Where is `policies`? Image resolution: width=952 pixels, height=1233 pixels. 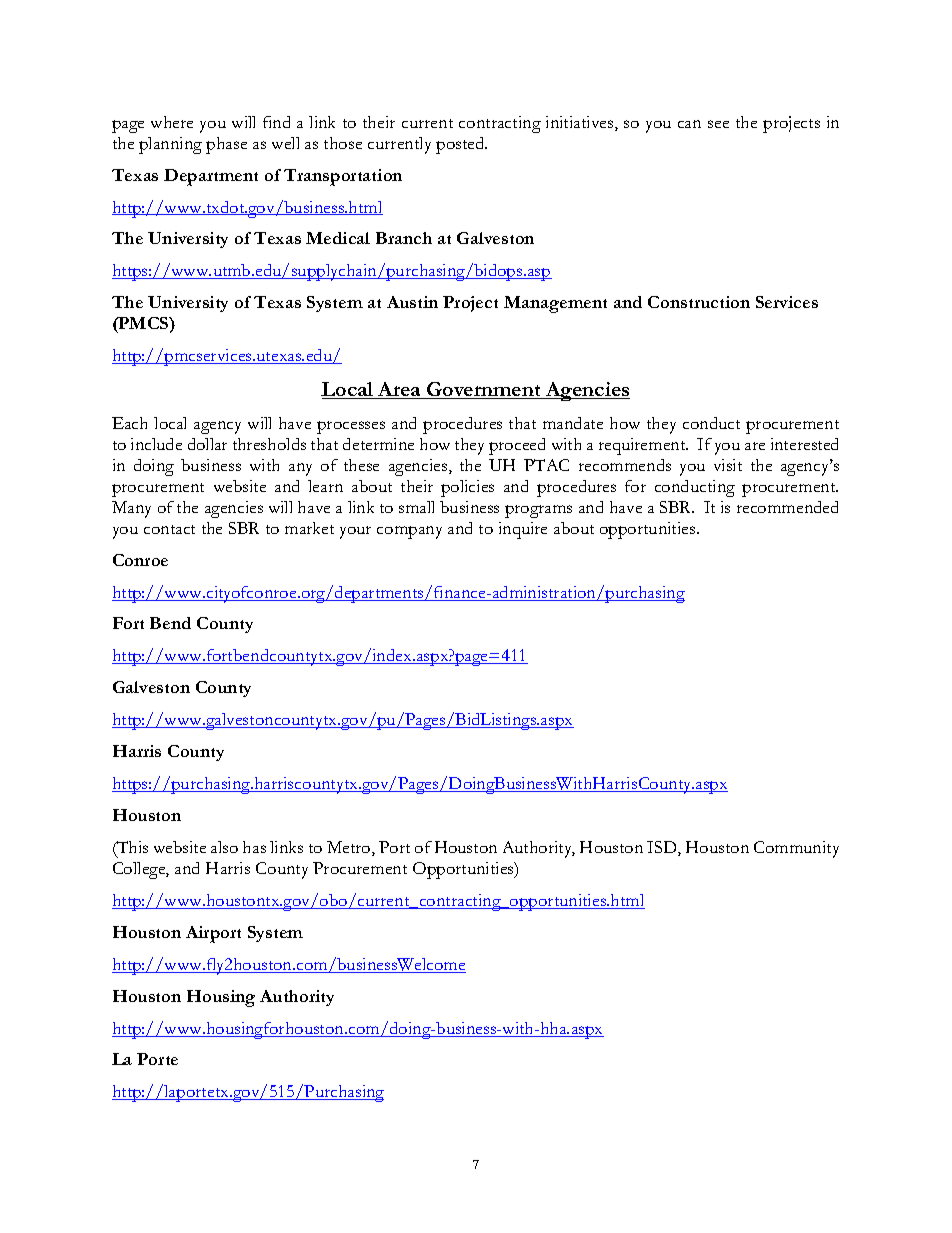
policies is located at coordinates (467, 488).
